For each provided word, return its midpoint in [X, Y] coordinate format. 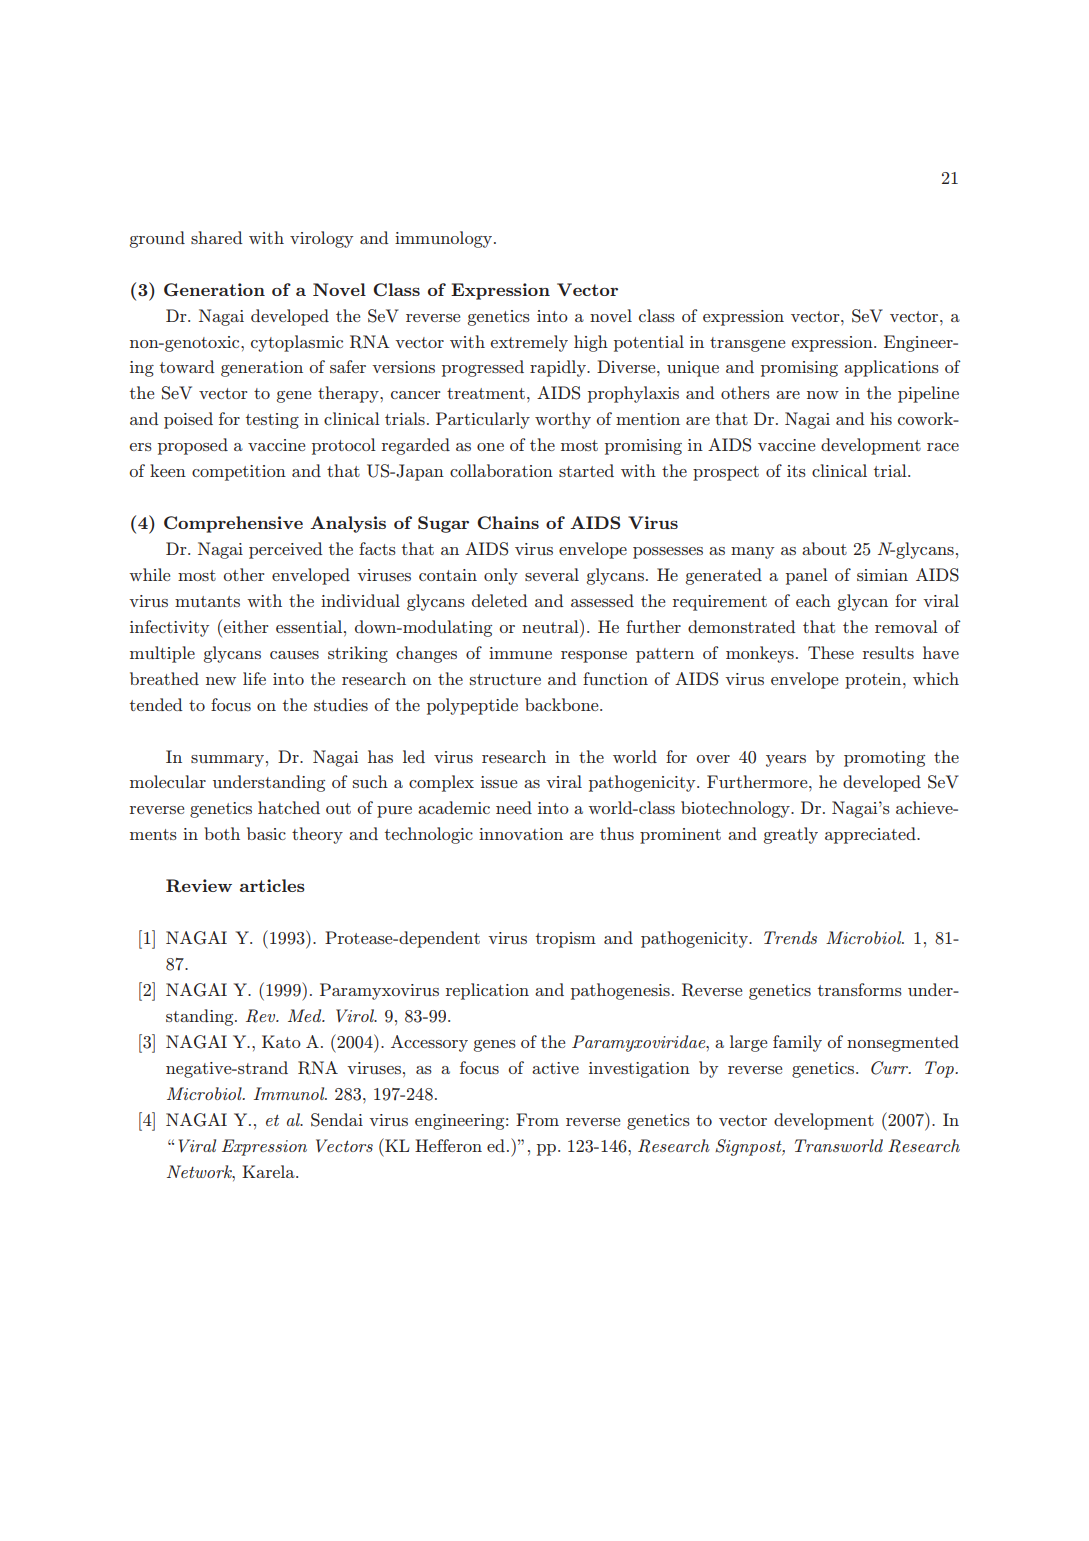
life [254, 678]
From [537, 1119]
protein [874, 681]
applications [891, 368]
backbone [563, 704]
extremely [529, 343]
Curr [891, 1068]
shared [217, 237]
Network [200, 1171]
